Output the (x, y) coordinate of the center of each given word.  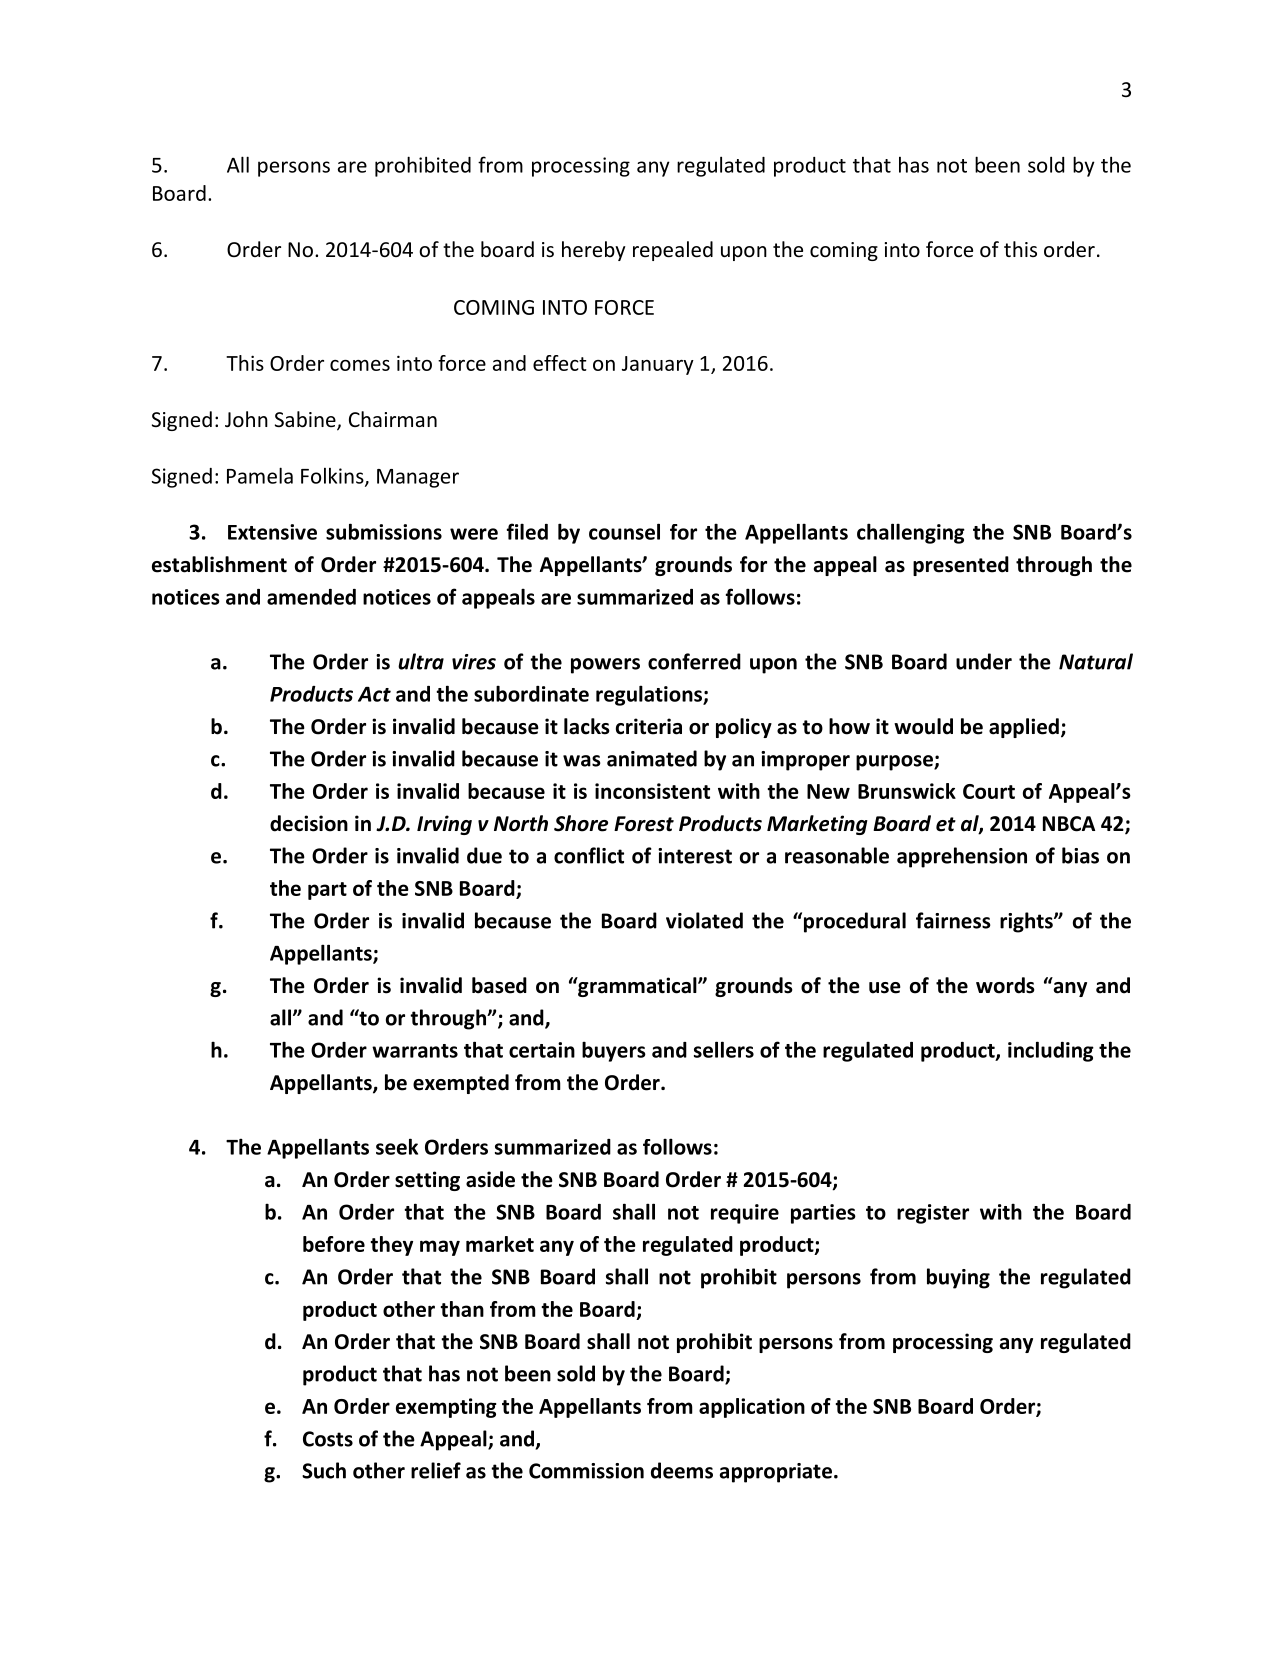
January (658, 365)
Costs (328, 1439)
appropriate (776, 1473)
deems (682, 1470)
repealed (673, 251)
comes (360, 365)
